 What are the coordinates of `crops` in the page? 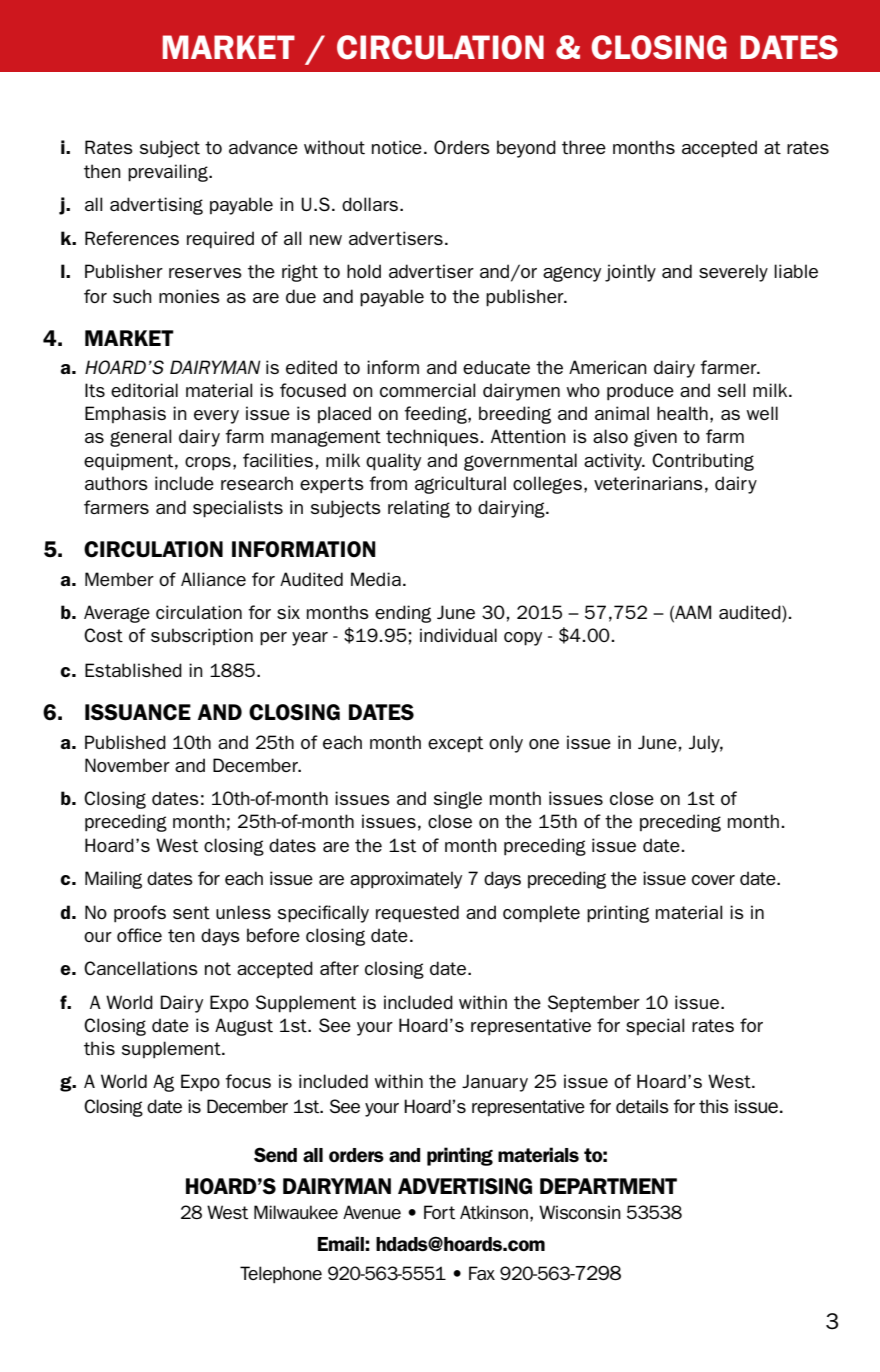 It's located at (208, 464).
